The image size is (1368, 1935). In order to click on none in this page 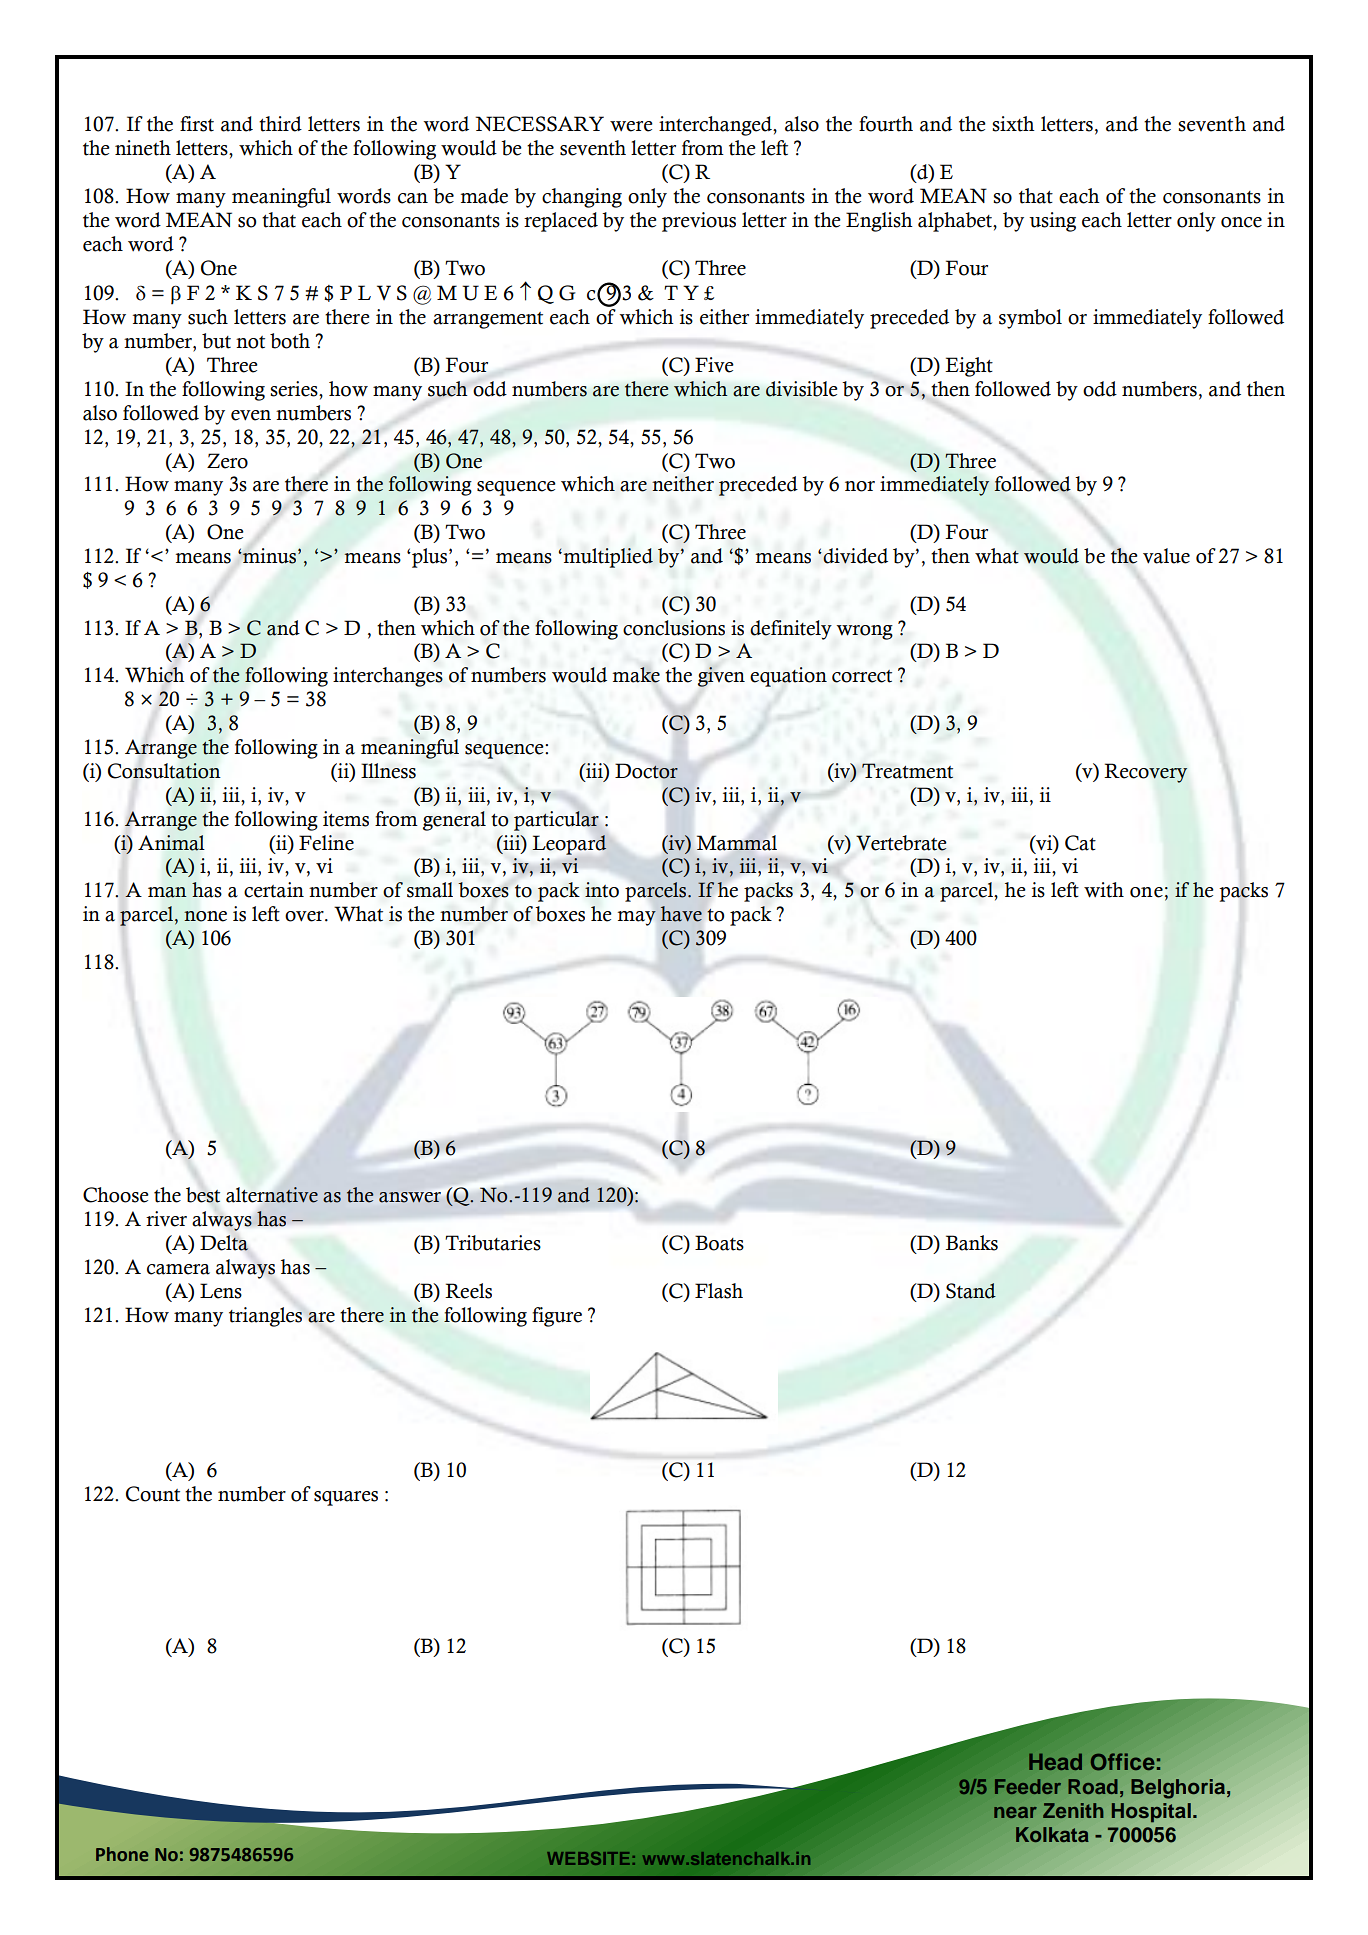, I will do `click(205, 916)`.
